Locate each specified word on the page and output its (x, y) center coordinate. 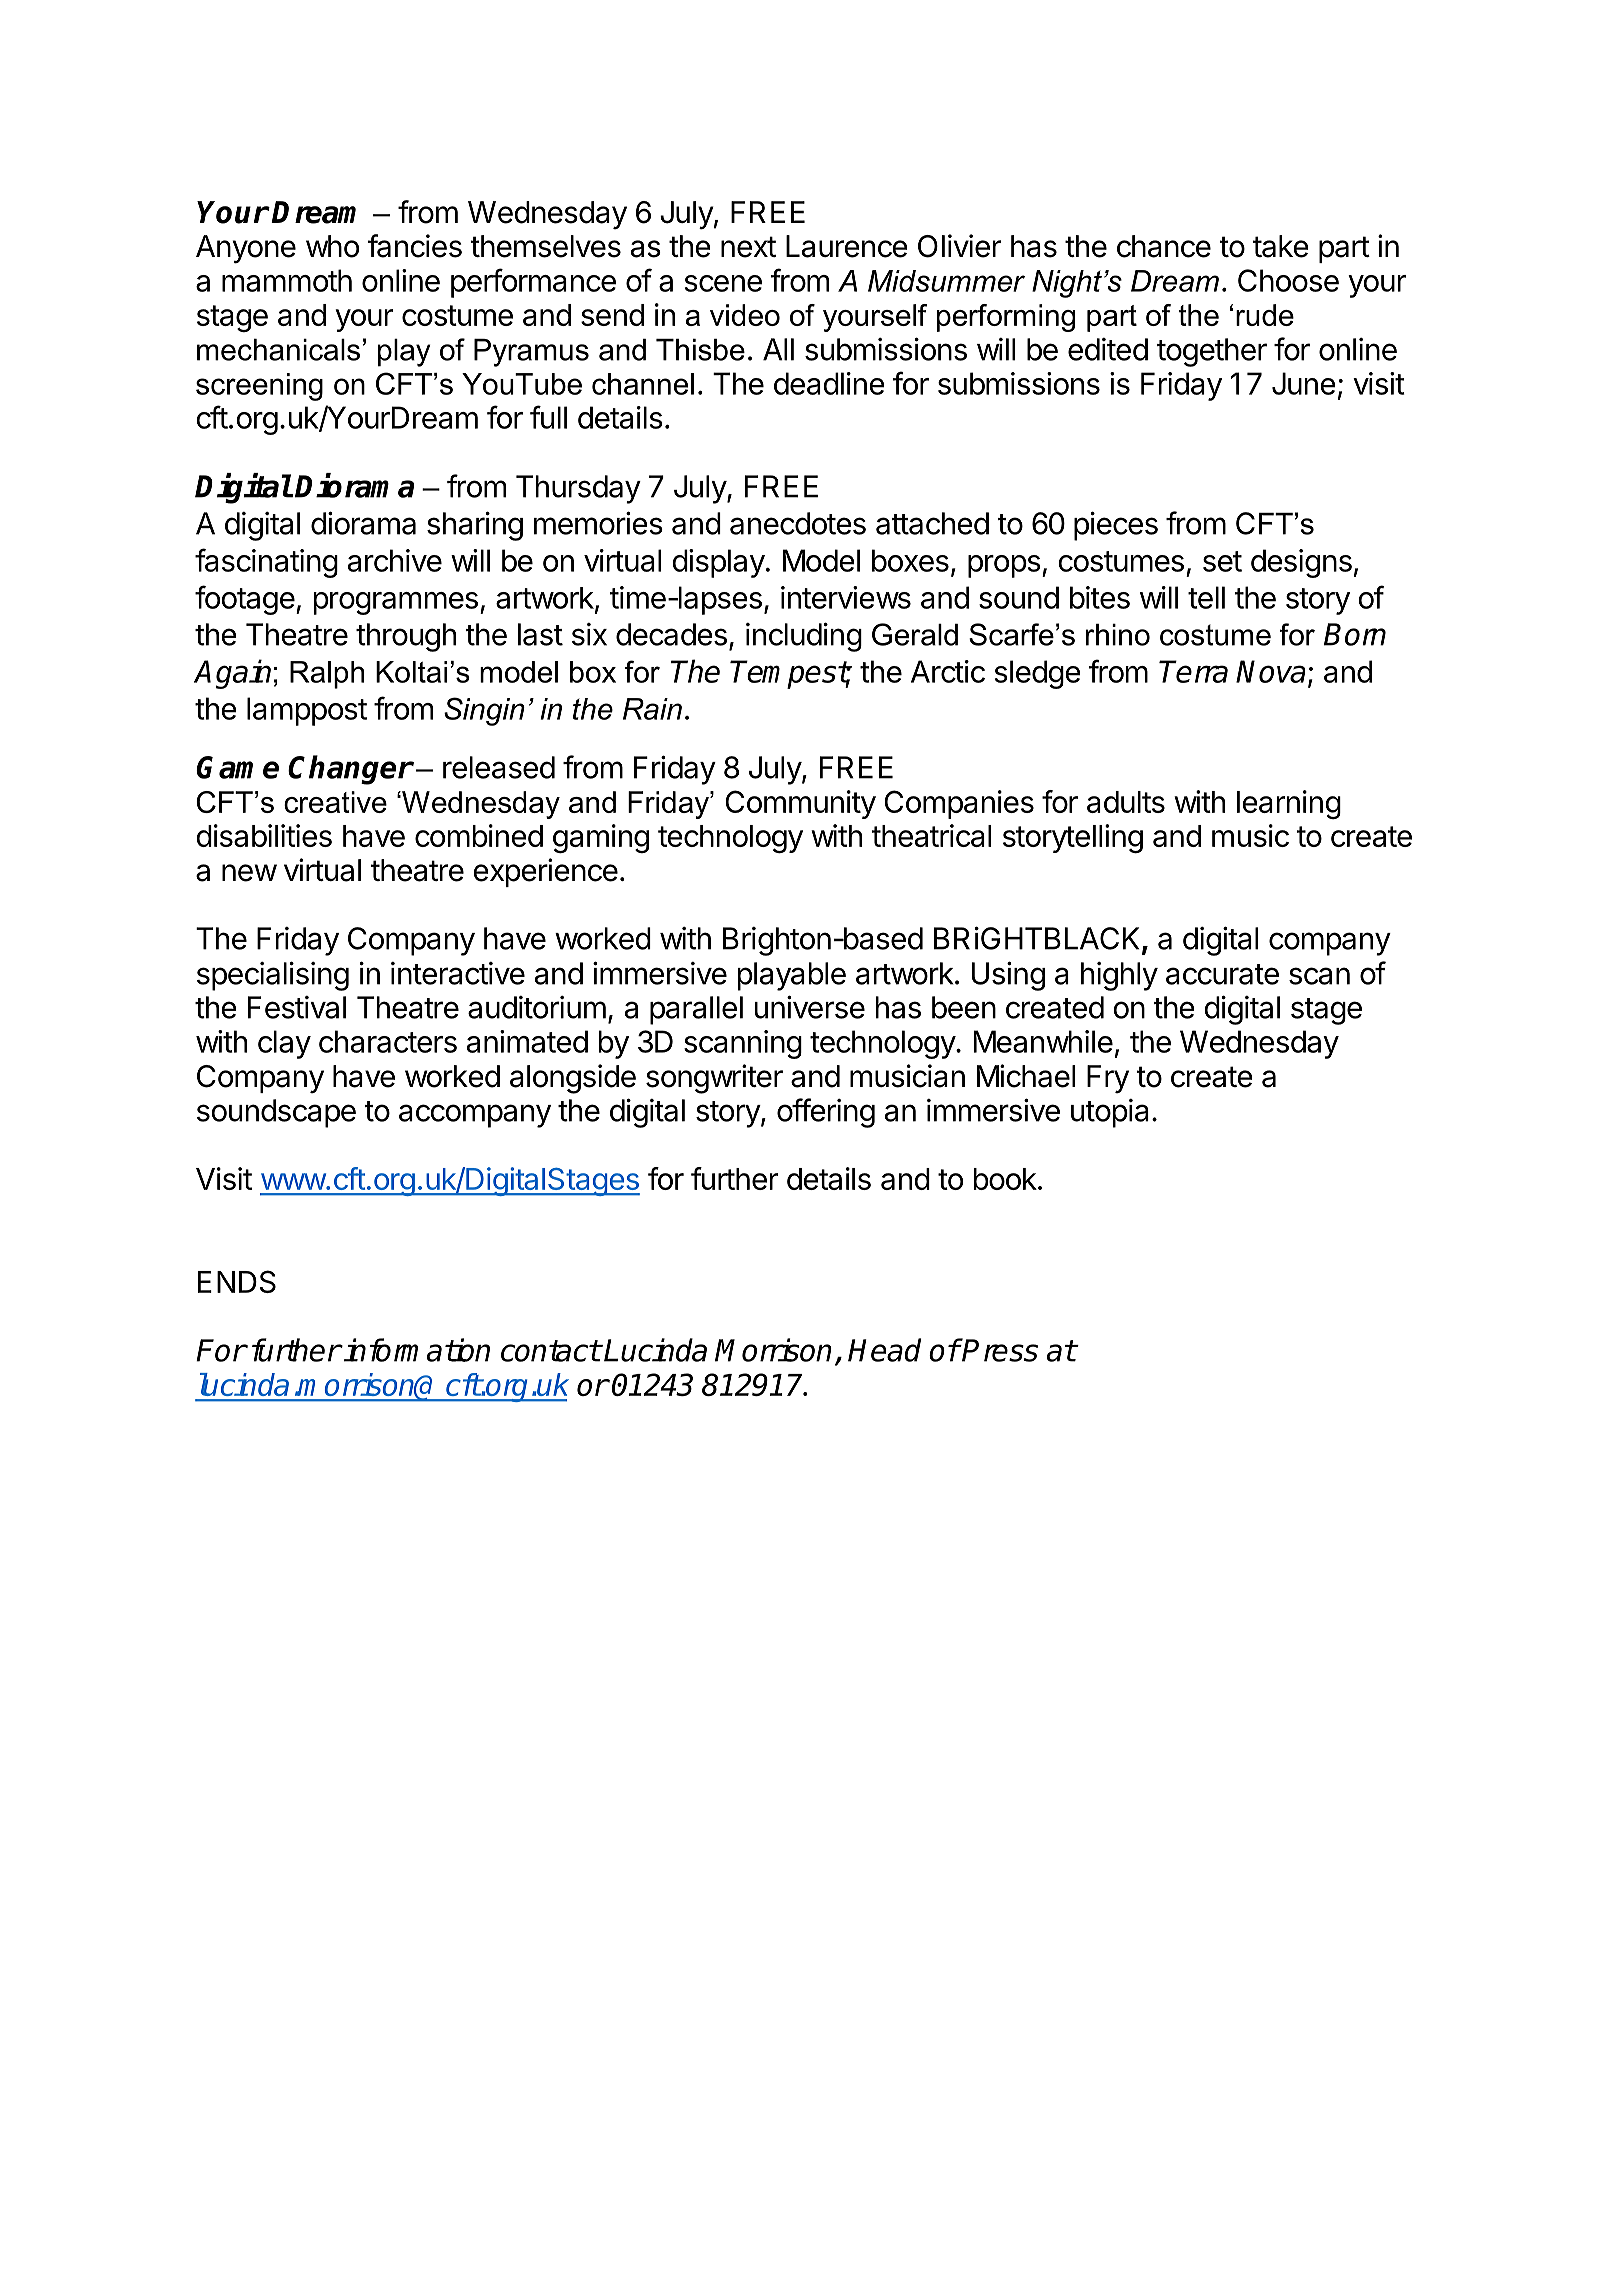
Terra (1193, 671)
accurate (1222, 974)
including (804, 637)
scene (723, 283)
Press (999, 1350)
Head (884, 1350)
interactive (458, 973)
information (416, 1350)
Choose (1288, 280)
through (406, 637)
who (332, 246)
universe (810, 1007)
